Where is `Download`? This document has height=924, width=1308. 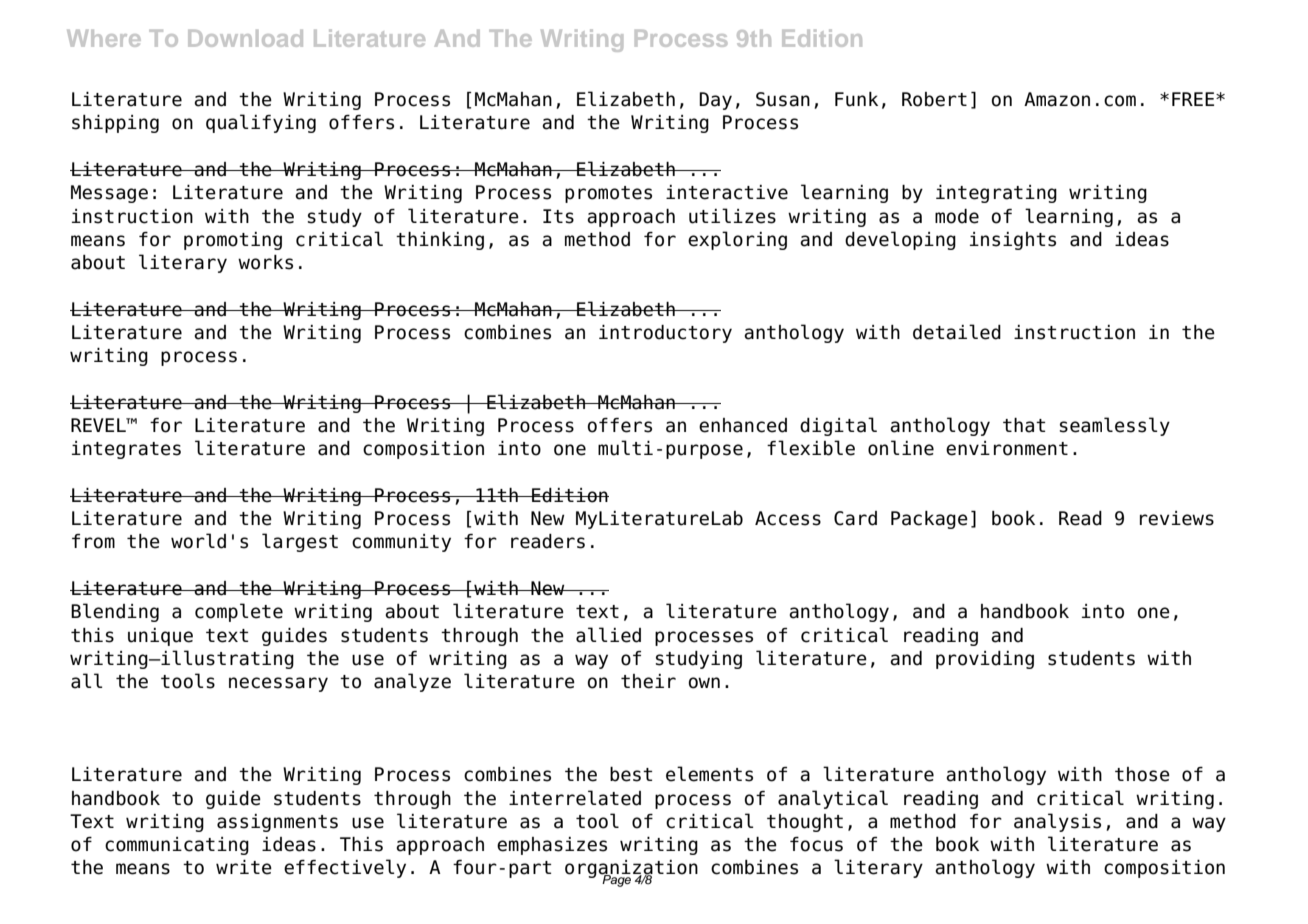
Download is located at coordinates (245, 38).
